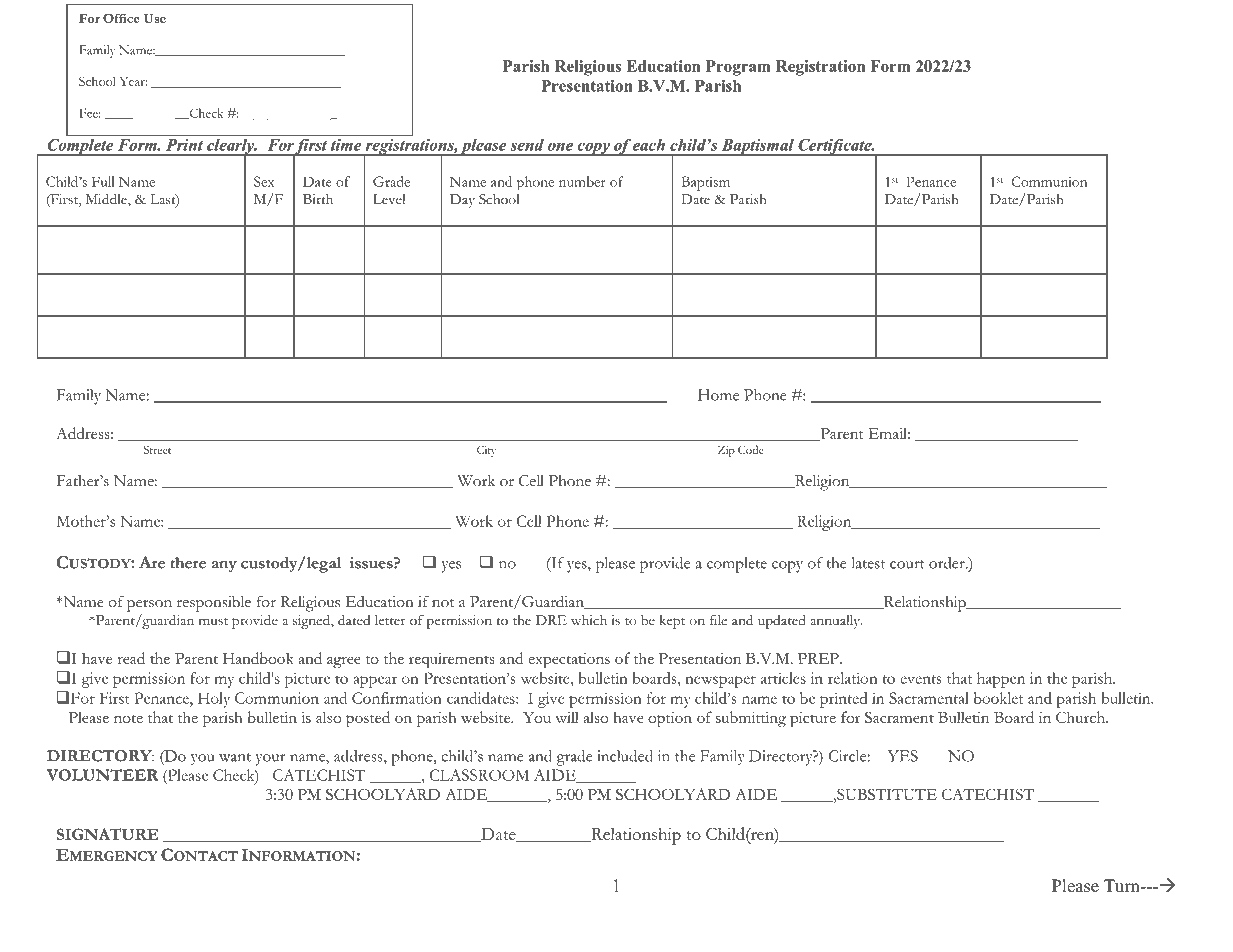 This page has height=952, width=1233. I want to click on each, so click(649, 145).
